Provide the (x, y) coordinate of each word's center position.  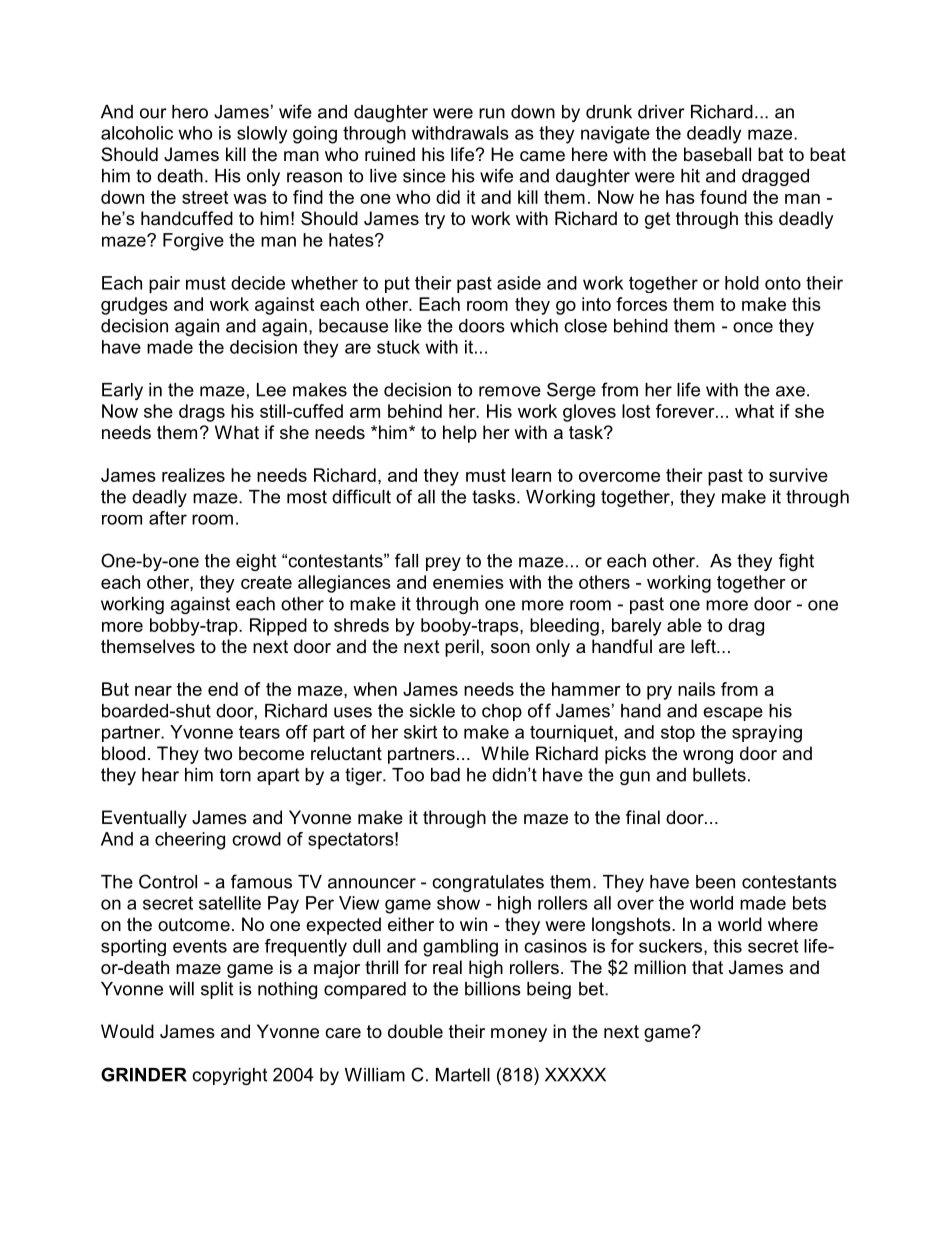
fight (796, 562)
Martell (463, 1075)
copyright (229, 1076)
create (266, 582)
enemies (468, 582)
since (424, 176)
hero (190, 112)
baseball (717, 154)
